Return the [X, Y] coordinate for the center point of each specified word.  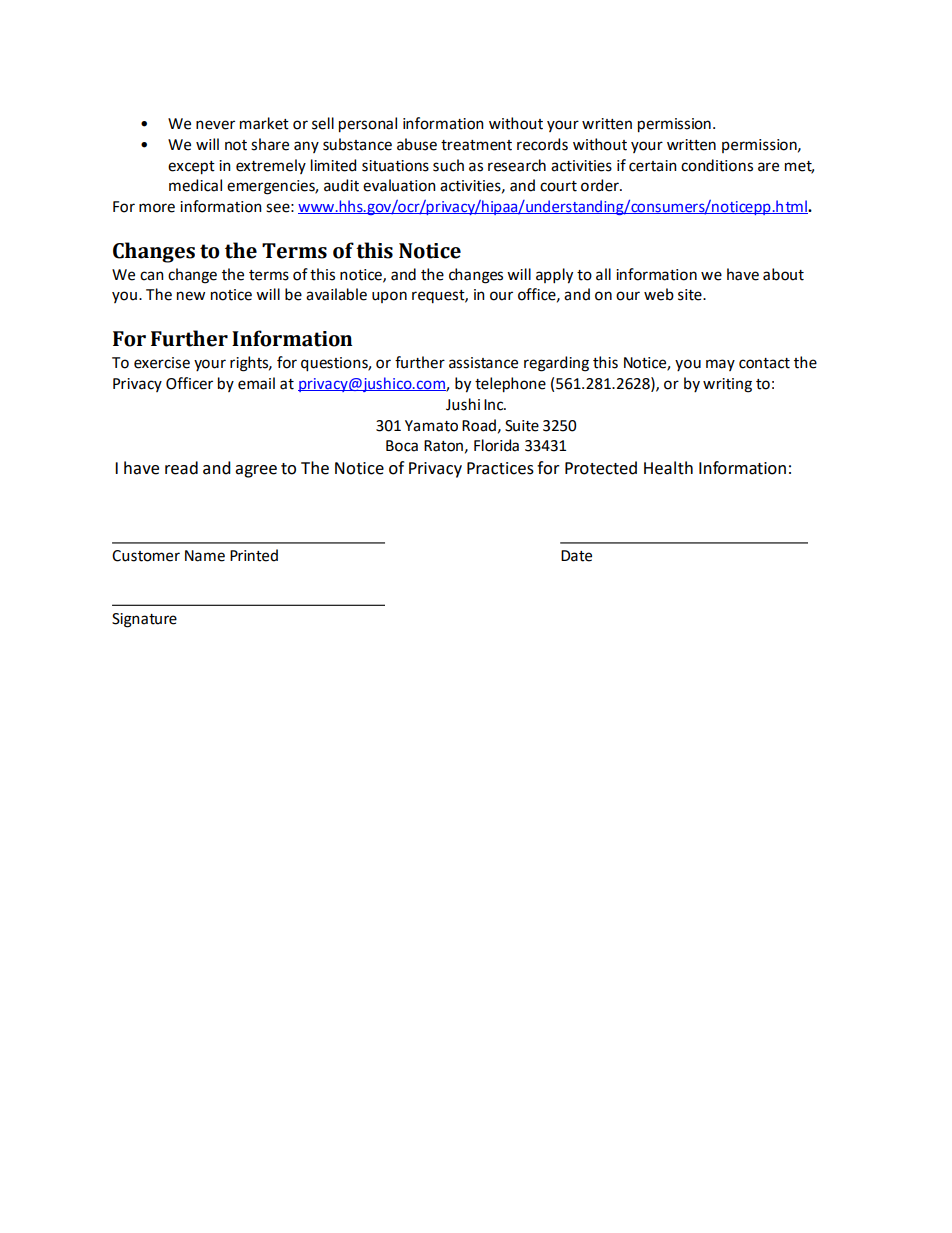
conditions [717, 165]
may [720, 365]
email [256, 383]
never [215, 125]
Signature [144, 620]
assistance [483, 363]
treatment [476, 145]
